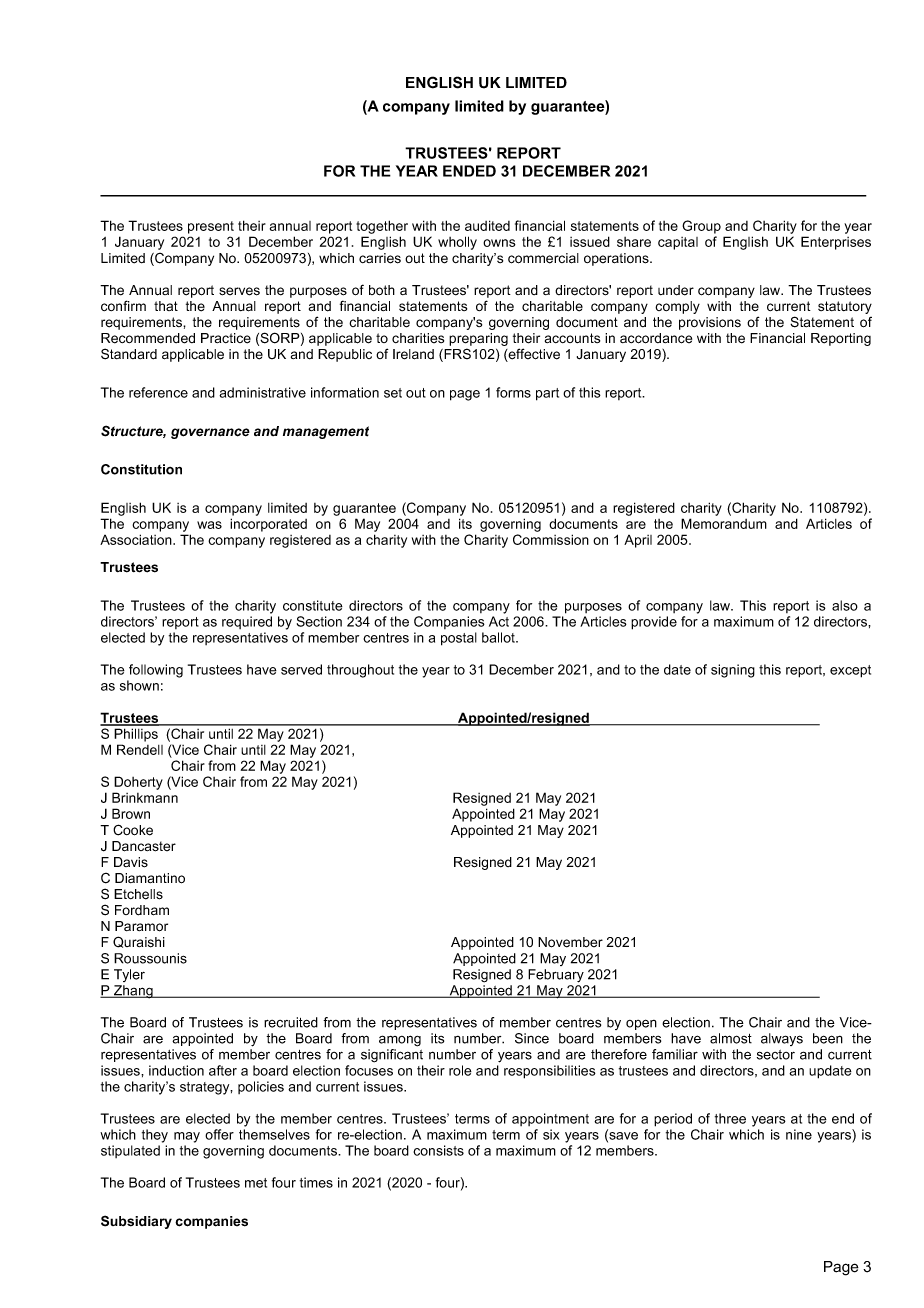 This screenshot has height=1308, width=924. What do you see at coordinates (239, 291) in the screenshot?
I see `serves` at bounding box center [239, 291].
